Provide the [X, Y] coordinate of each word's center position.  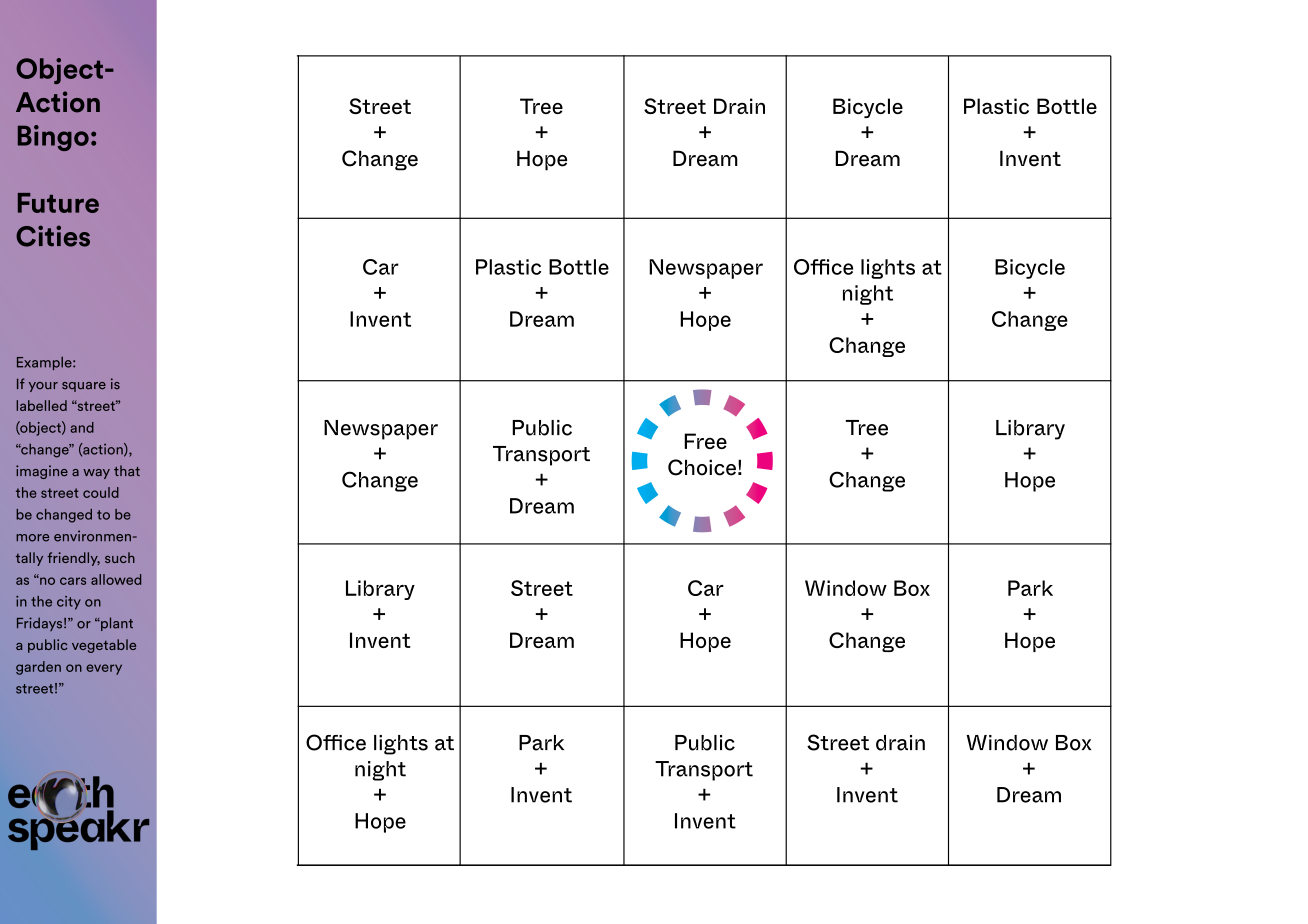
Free [705, 441]
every [104, 669]
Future [58, 203]
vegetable [104, 646]
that [127, 471]
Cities [53, 236]
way [96, 474]
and [82, 427]
